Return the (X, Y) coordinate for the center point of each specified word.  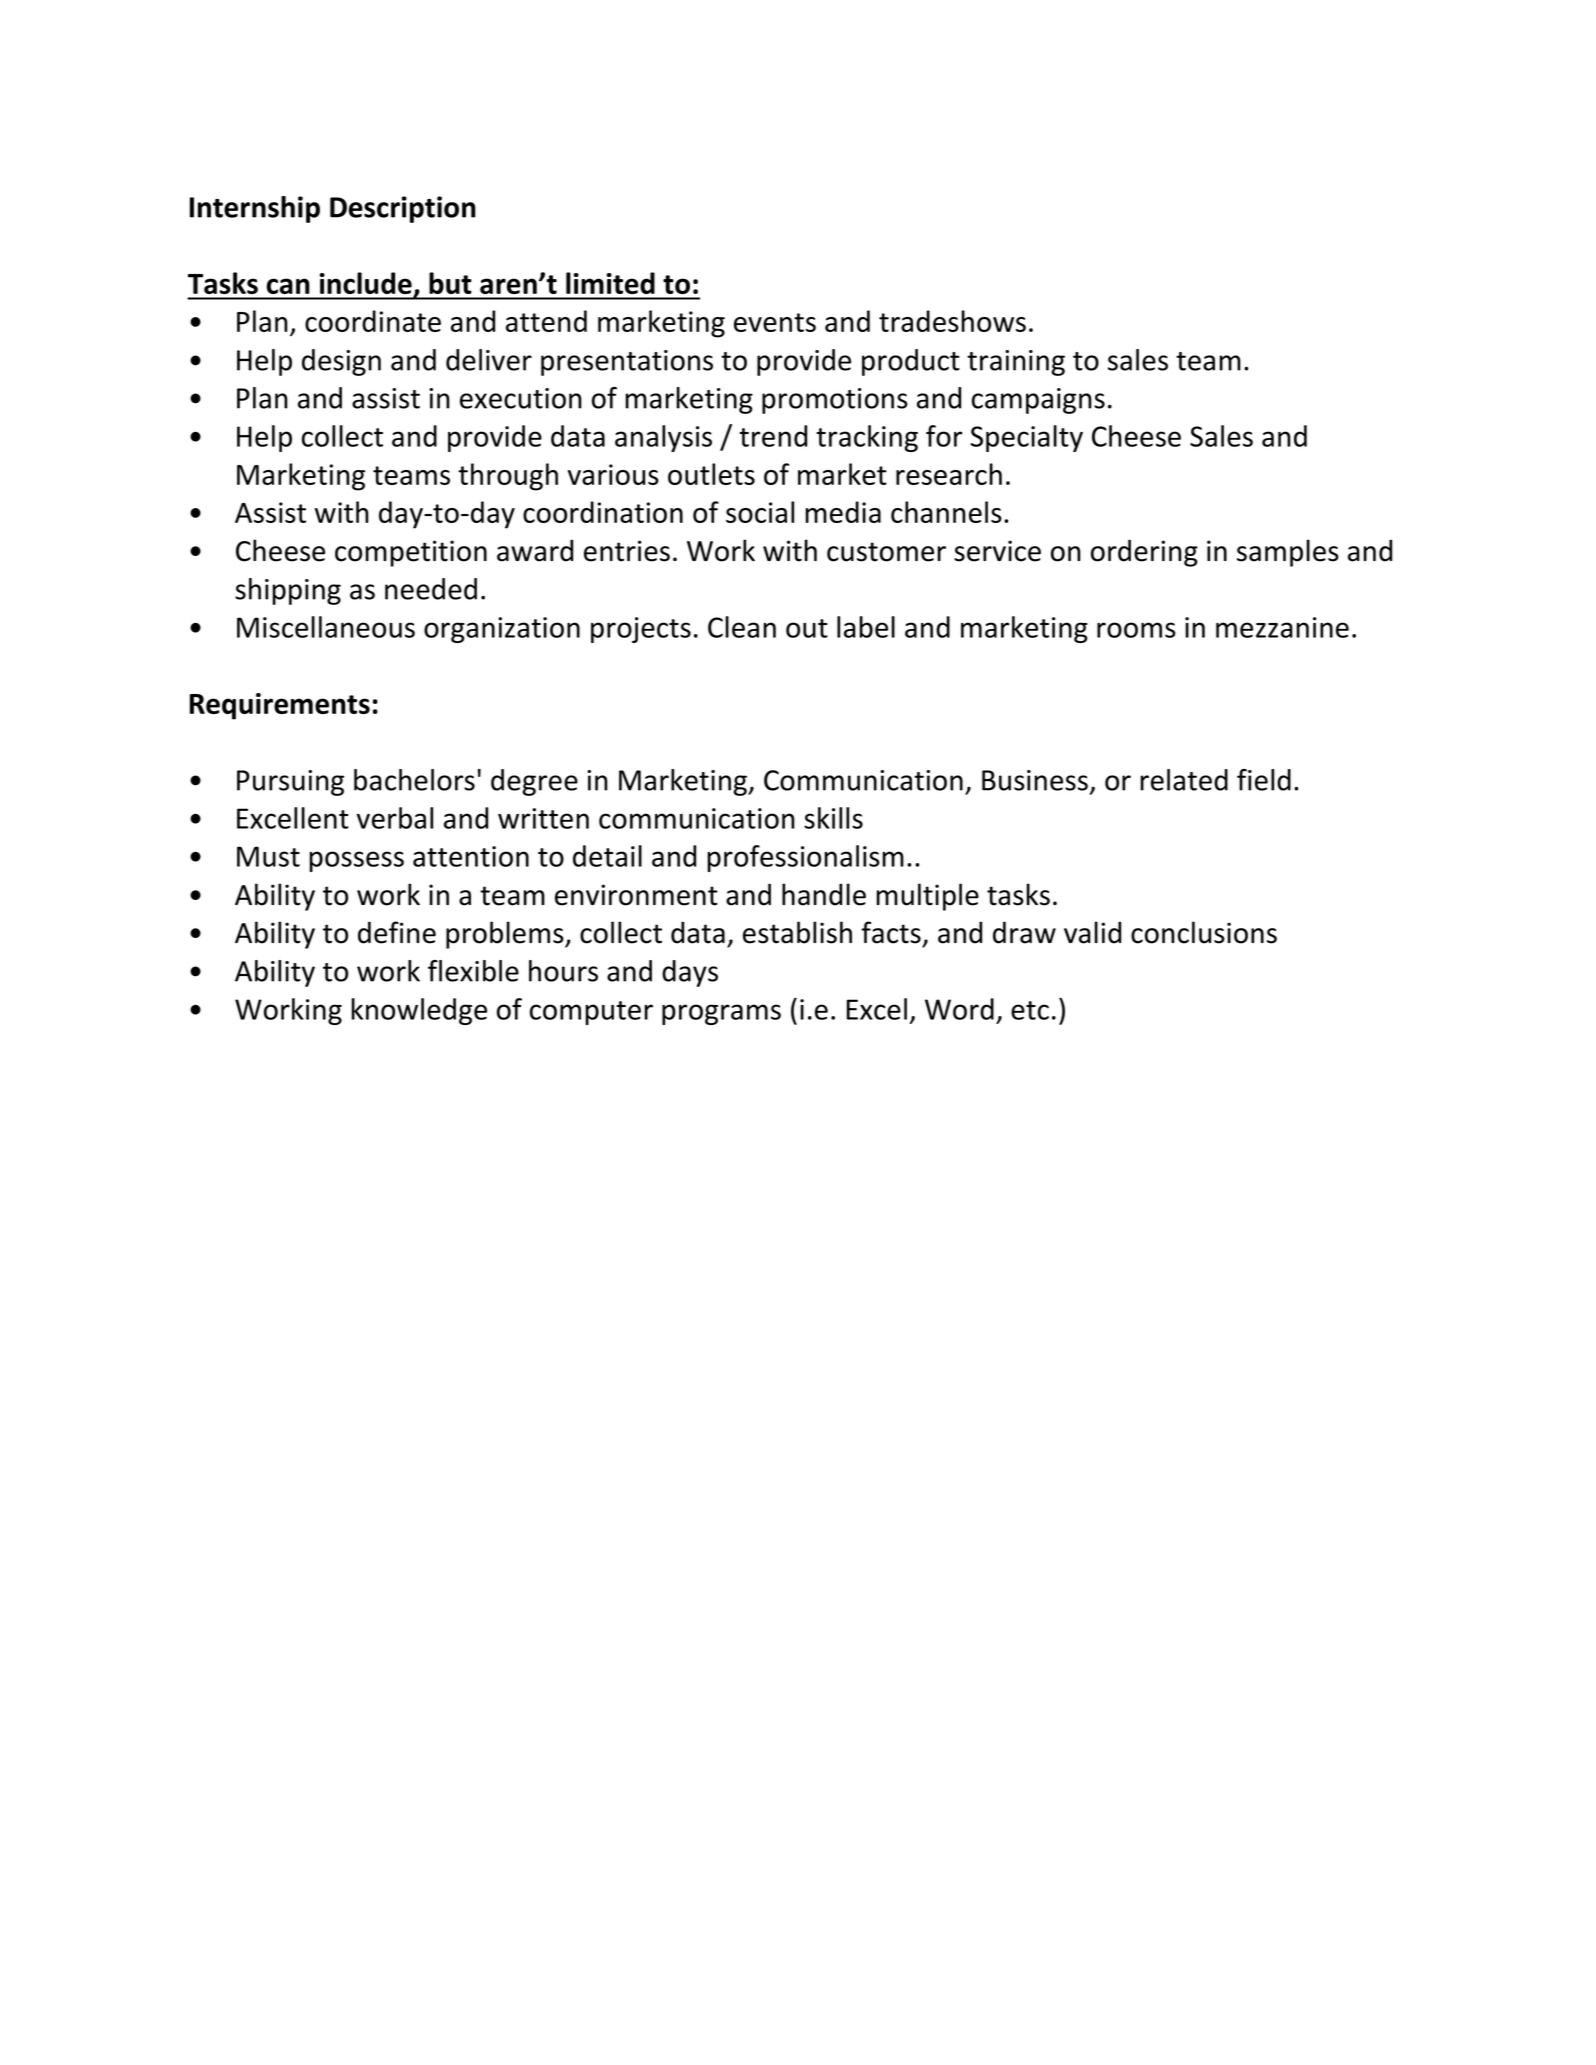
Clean (742, 627)
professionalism (805, 858)
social (760, 512)
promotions (835, 401)
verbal (395, 818)
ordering (1144, 553)
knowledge (419, 1011)
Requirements (280, 706)
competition (411, 553)
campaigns (1038, 401)
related (1184, 780)
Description (403, 209)
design (341, 362)
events (775, 322)
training (1016, 363)
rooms (1136, 630)
